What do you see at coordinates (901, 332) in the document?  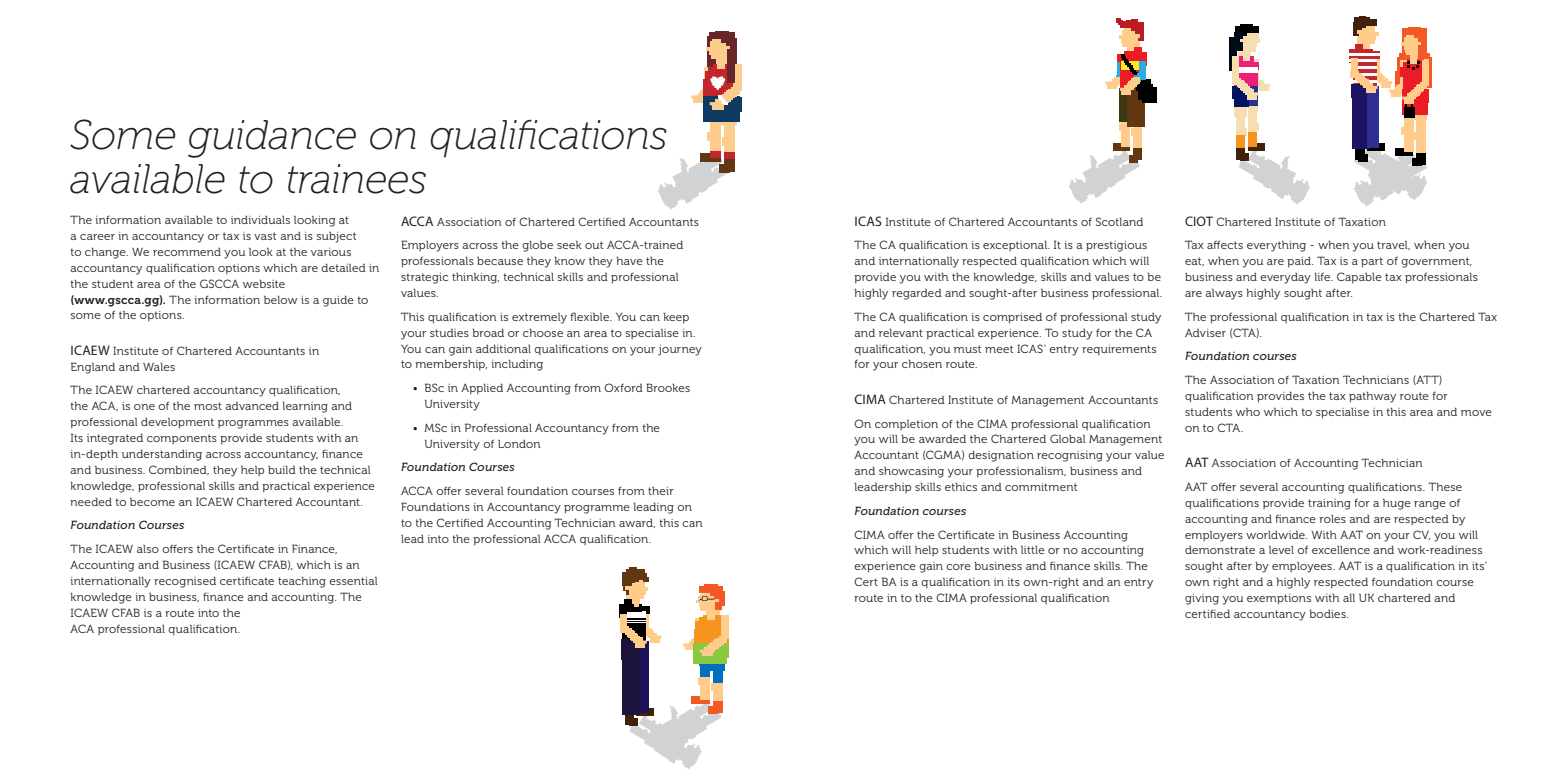 I see `relevant` at bounding box center [901, 332].
